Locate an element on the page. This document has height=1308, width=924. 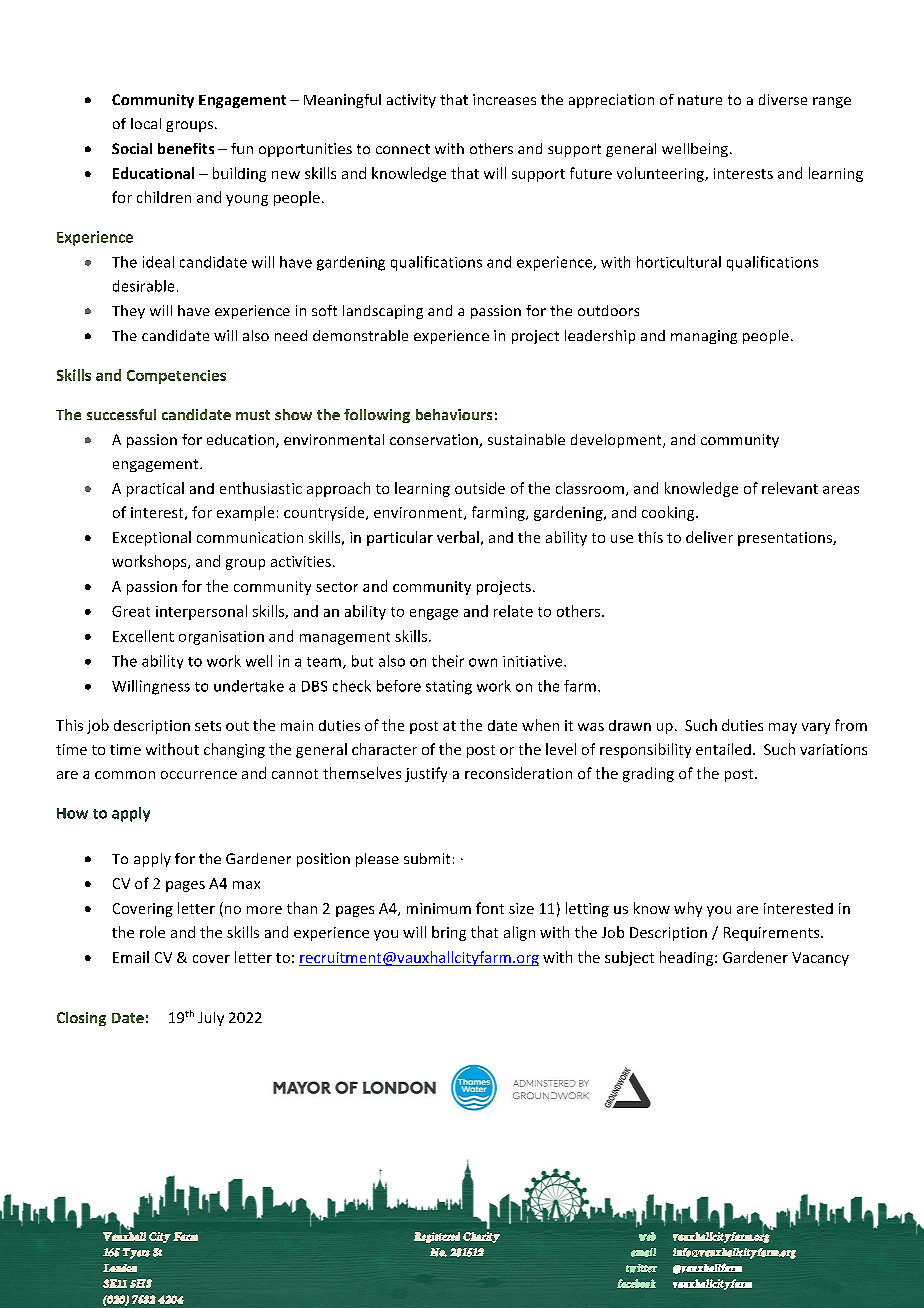
practical is located at coordinates (155, 489).
